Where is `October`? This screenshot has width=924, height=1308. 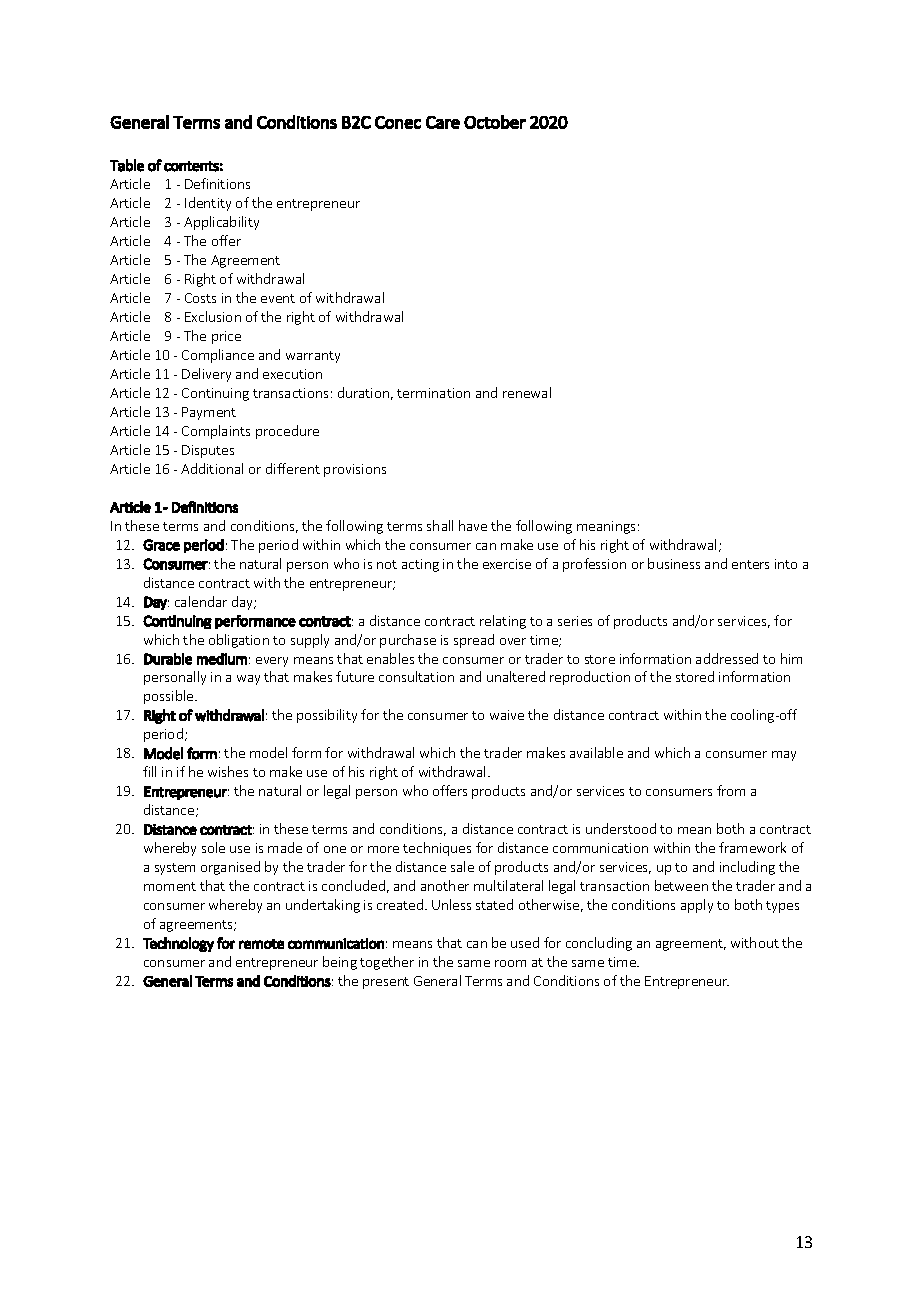 October is located at coordinates (495, 122).
